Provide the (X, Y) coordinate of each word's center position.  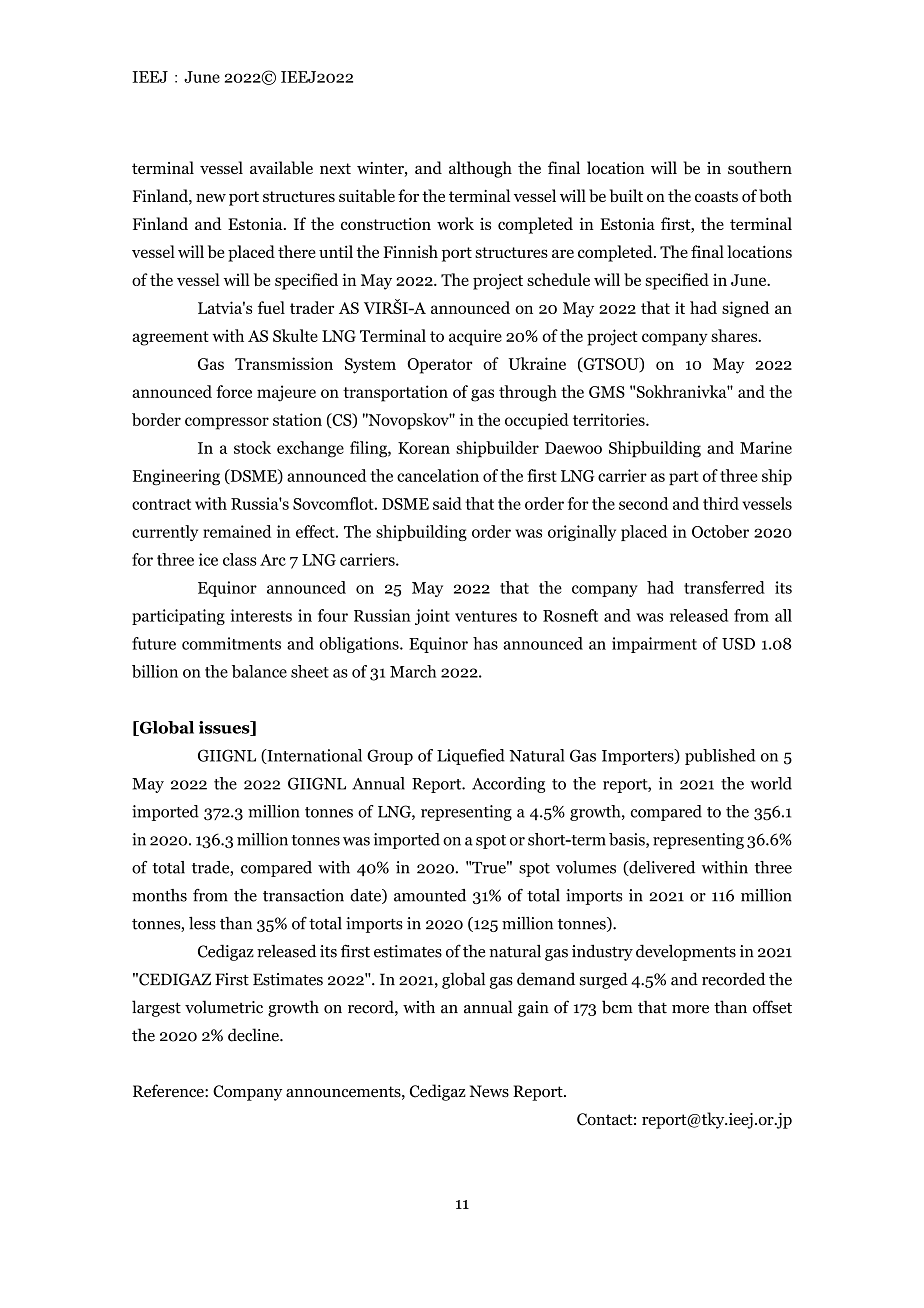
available (281, 167)
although (480, 169)
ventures (486, 616)
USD (738, 644)
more (690, 1009)
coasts (716, 196)
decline (254, 1035)
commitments (231, 643)
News (489, 1091)
